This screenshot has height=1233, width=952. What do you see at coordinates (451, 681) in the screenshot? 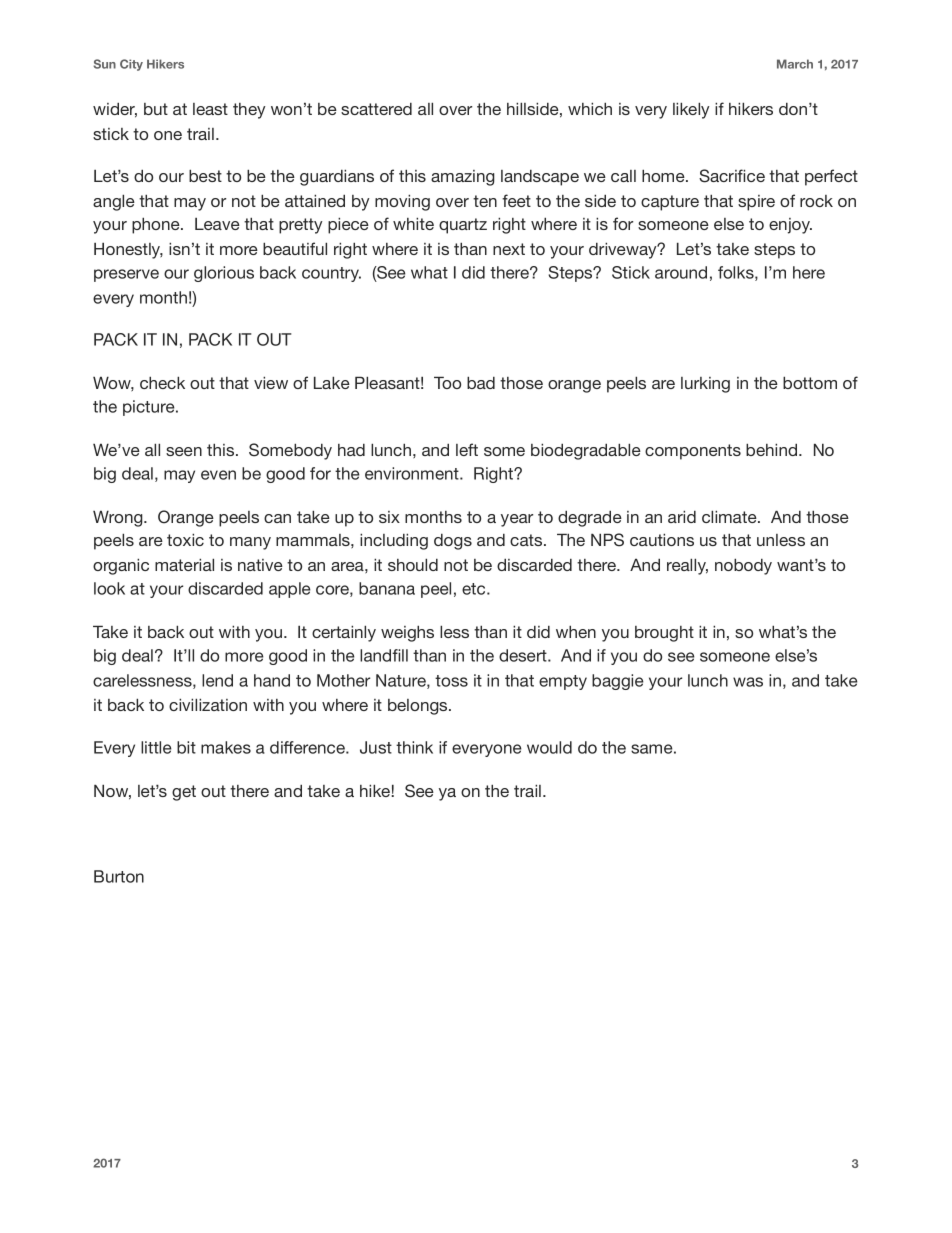
I see `toss` at bounding box center [451, 681].
